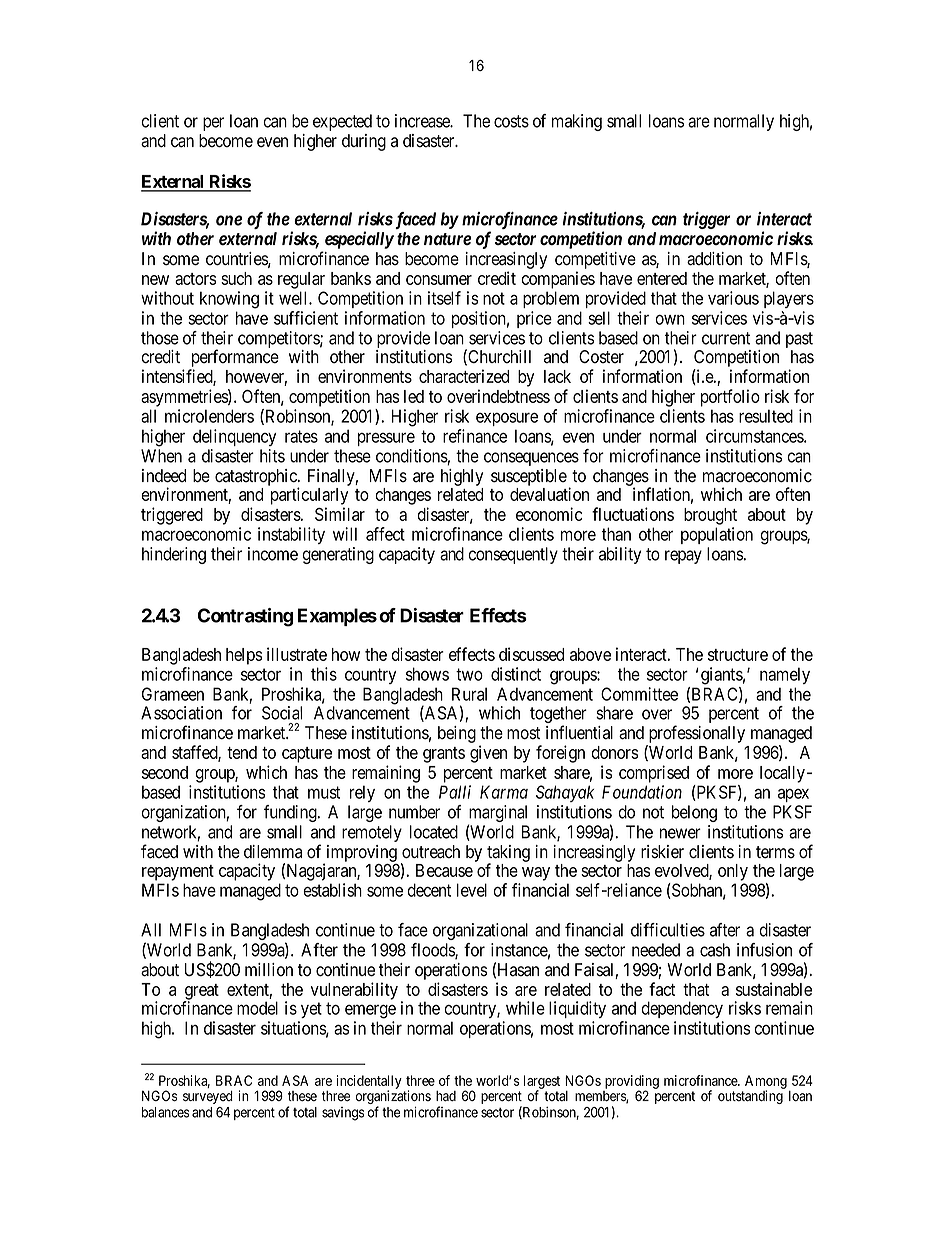  Describe the element at coordinates (273, 852) in the screenshot. I see `dilemma` at that location.
